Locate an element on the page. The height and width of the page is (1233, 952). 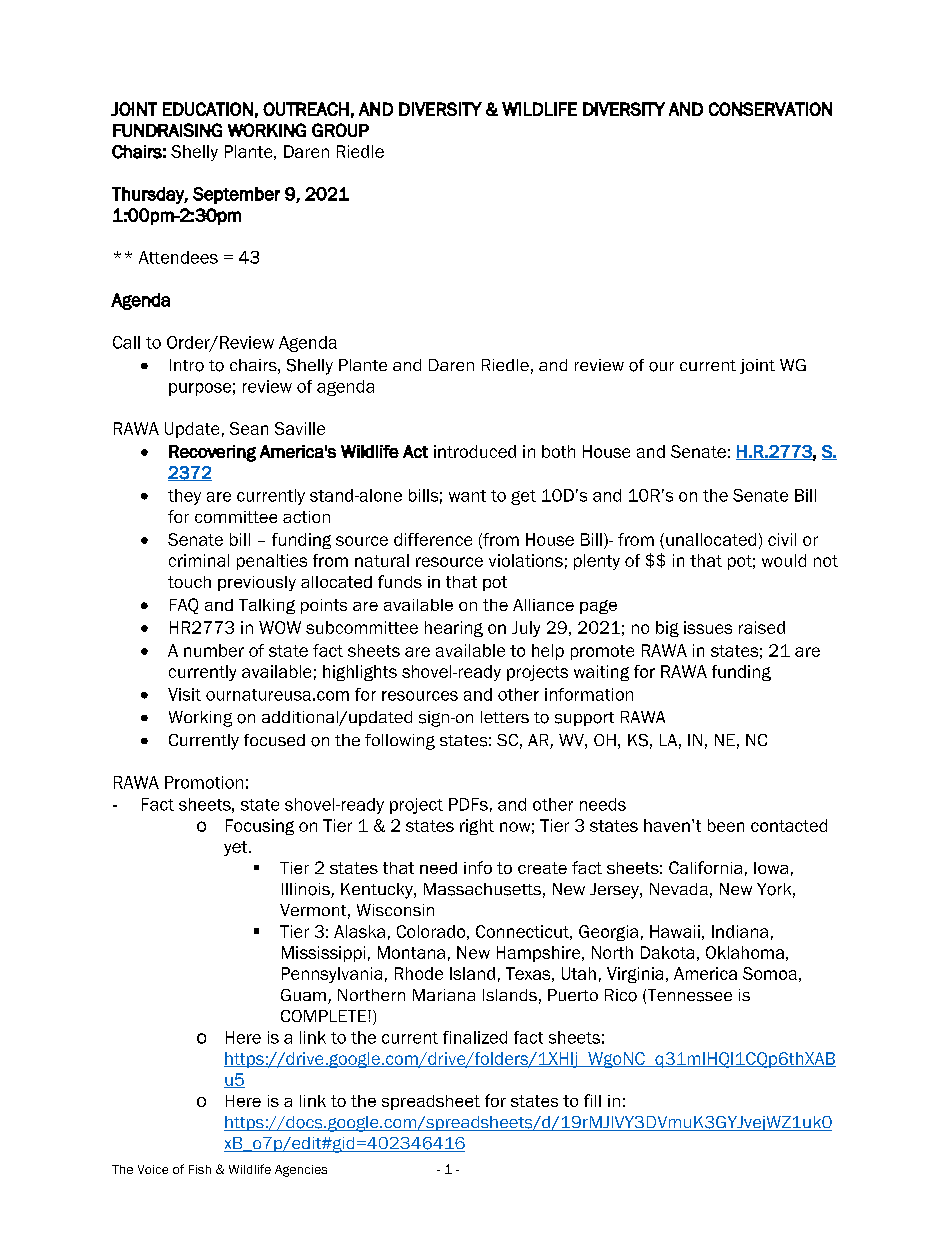
Fish is located at coordinates (200, 1169).
